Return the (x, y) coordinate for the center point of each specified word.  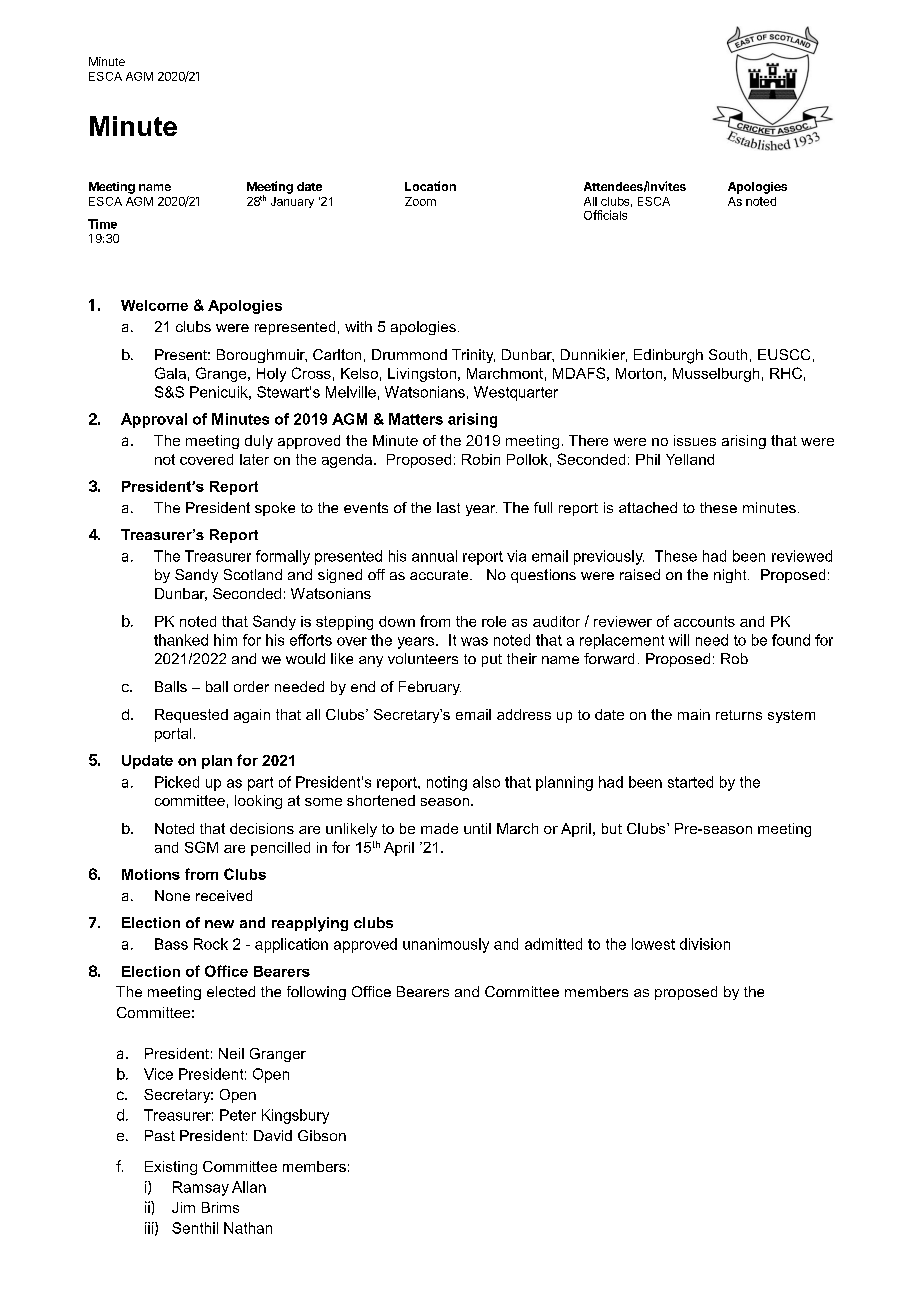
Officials (605, 215)
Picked (177, 782)
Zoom (420, 201)
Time (102, 224)
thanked (181, 640)
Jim (183, 1207)
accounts (704, 621)
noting (447, 783)
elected (231, 991)
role (494, 621)
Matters (416, 419)
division (705, 944)
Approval (154, 420)
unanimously (446, 945)
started (690, 782)
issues (695, 440)
